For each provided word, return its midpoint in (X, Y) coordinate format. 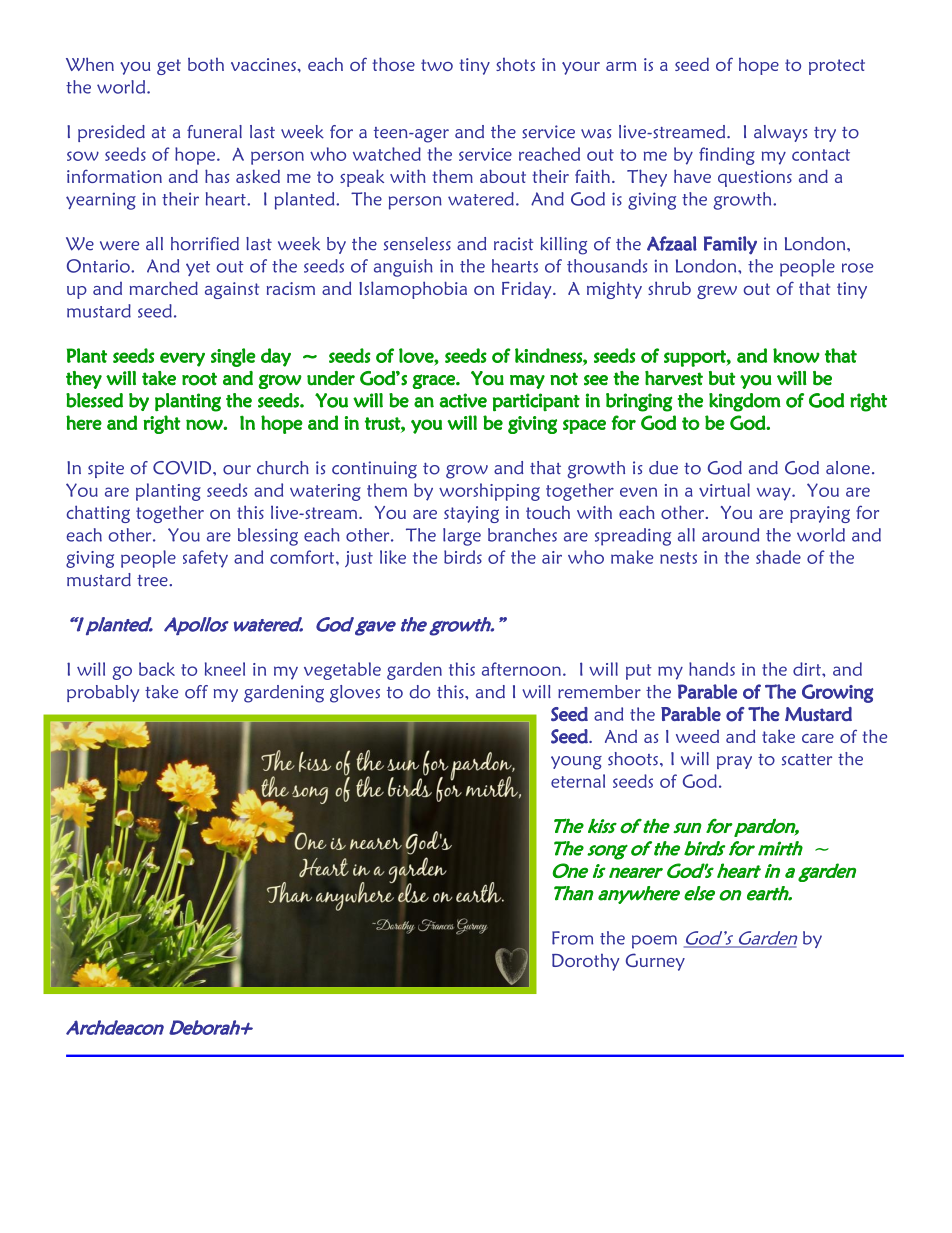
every (182, 359)
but (722, 378)
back (157, 669)
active (463, 400)
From (572, 938)
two (437, 65)
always (780, 133)
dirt (808, 669)
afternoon (521, 669)
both (206, 64)
